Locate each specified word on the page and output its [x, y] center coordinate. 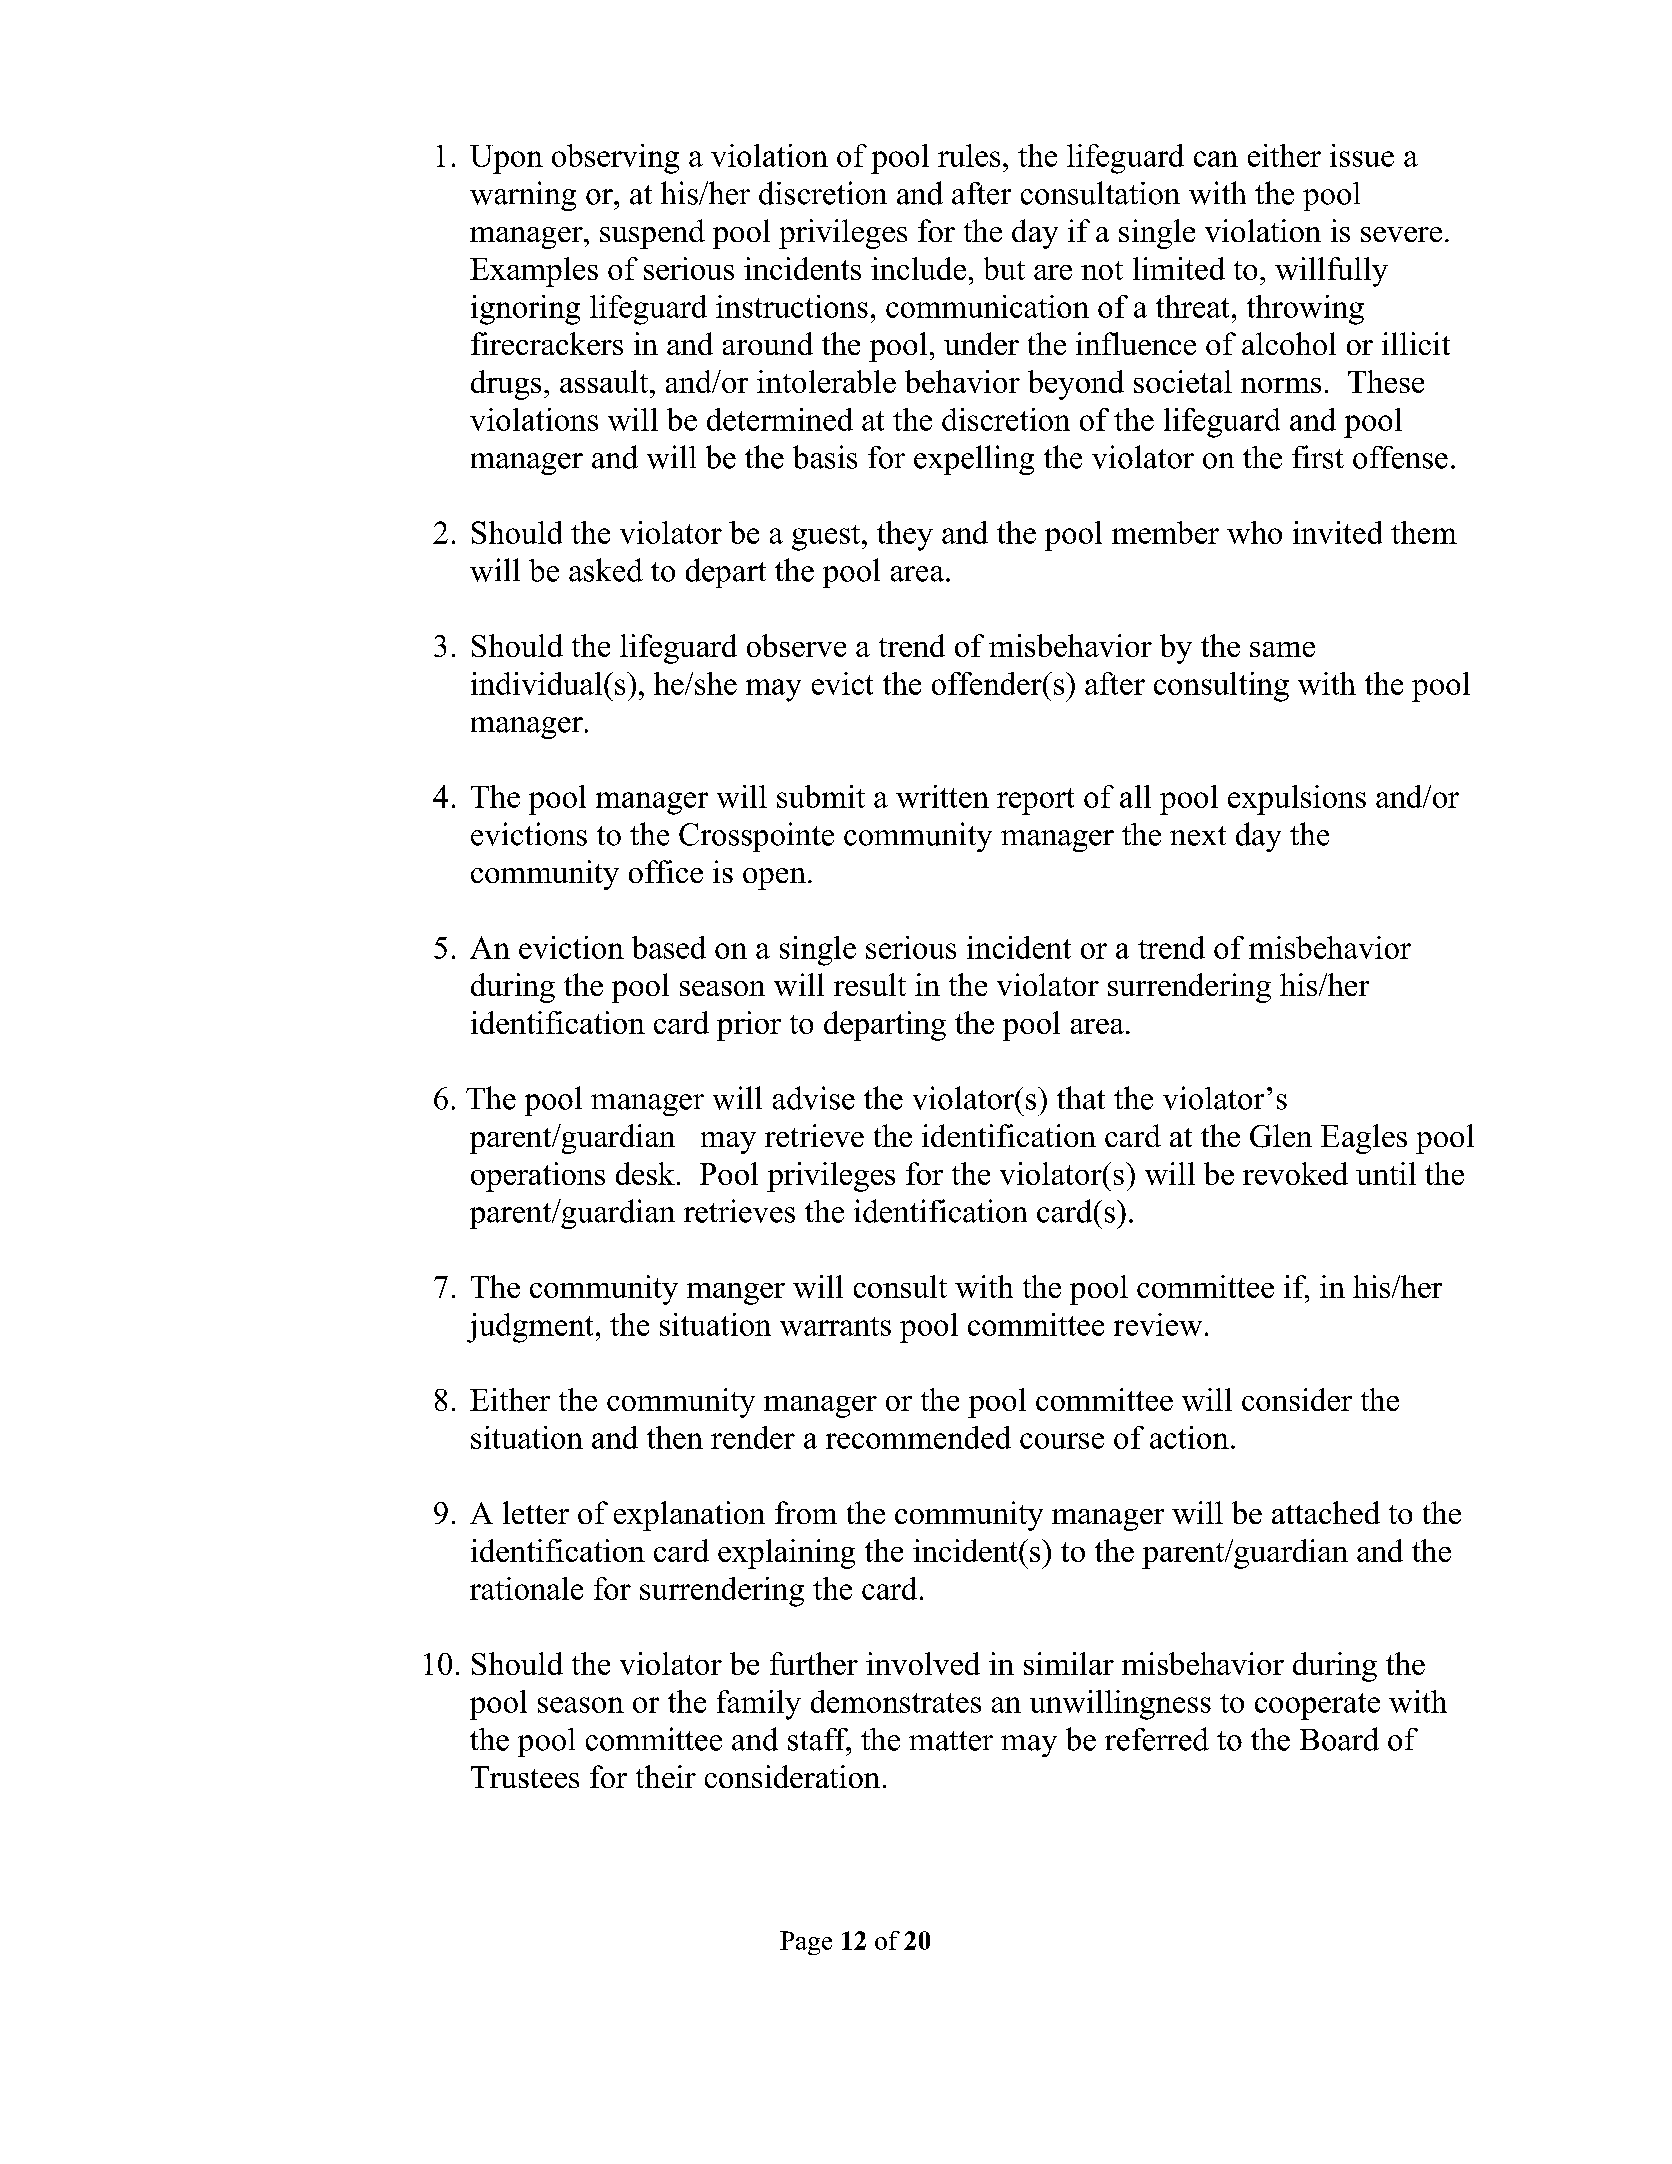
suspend [652, 234]
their [666, 1776]
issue [1362, 155]
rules [969, 155]
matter [951, 1741]
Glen [1281, 1136]
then [675, 1437]
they [905, 536]
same [1282, 649]
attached [1326, 1512]
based [669, 947]
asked [606, 570]
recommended [918, 1437]
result [870, 984]
